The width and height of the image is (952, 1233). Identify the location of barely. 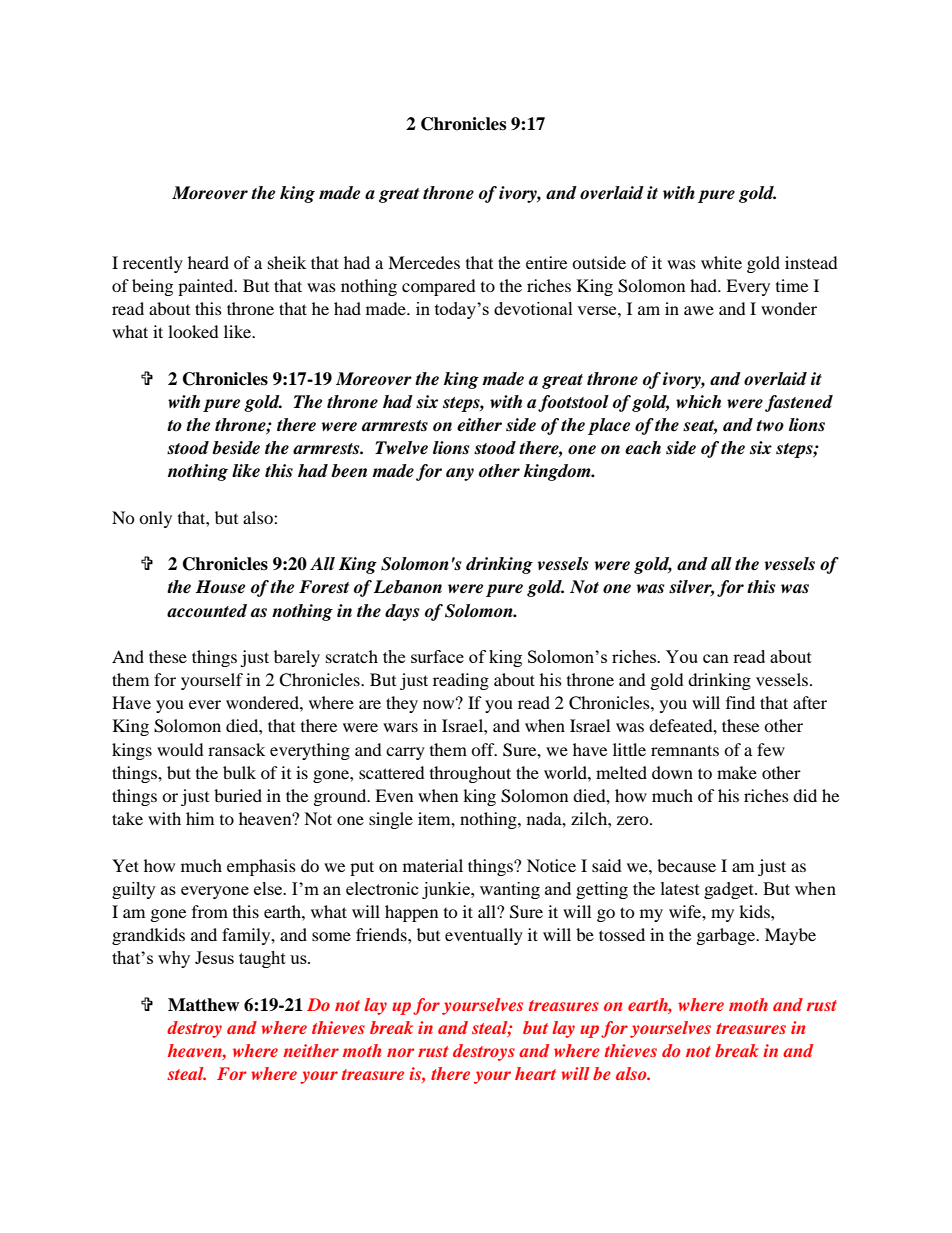
(297, 658).
